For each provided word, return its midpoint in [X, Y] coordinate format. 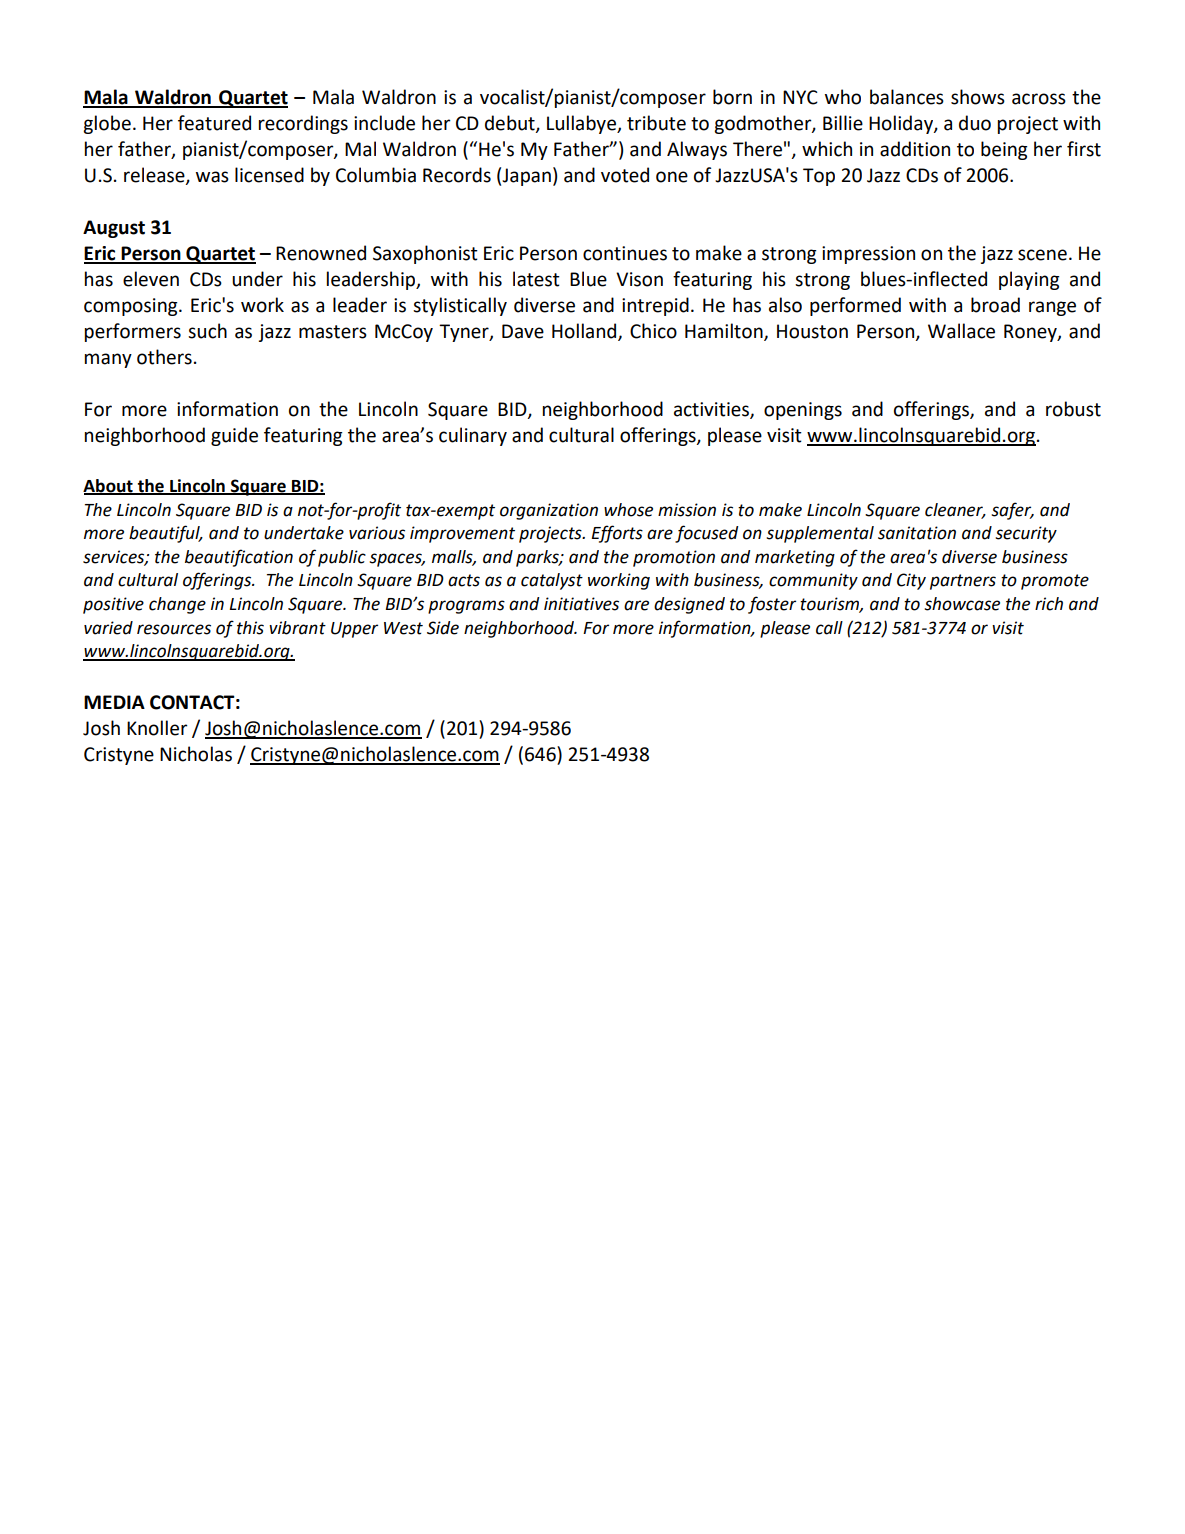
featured [214, 123]
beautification [239, 558]
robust [1073, 409]
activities [712, 410]
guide [234, 436]
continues [625, 253]
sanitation [917, 533]
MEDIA [114, 702]
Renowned [321, 253]
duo [975, 123]
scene [1042, 255]
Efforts [617, 534]
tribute [656, 123]
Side [443, 628]
